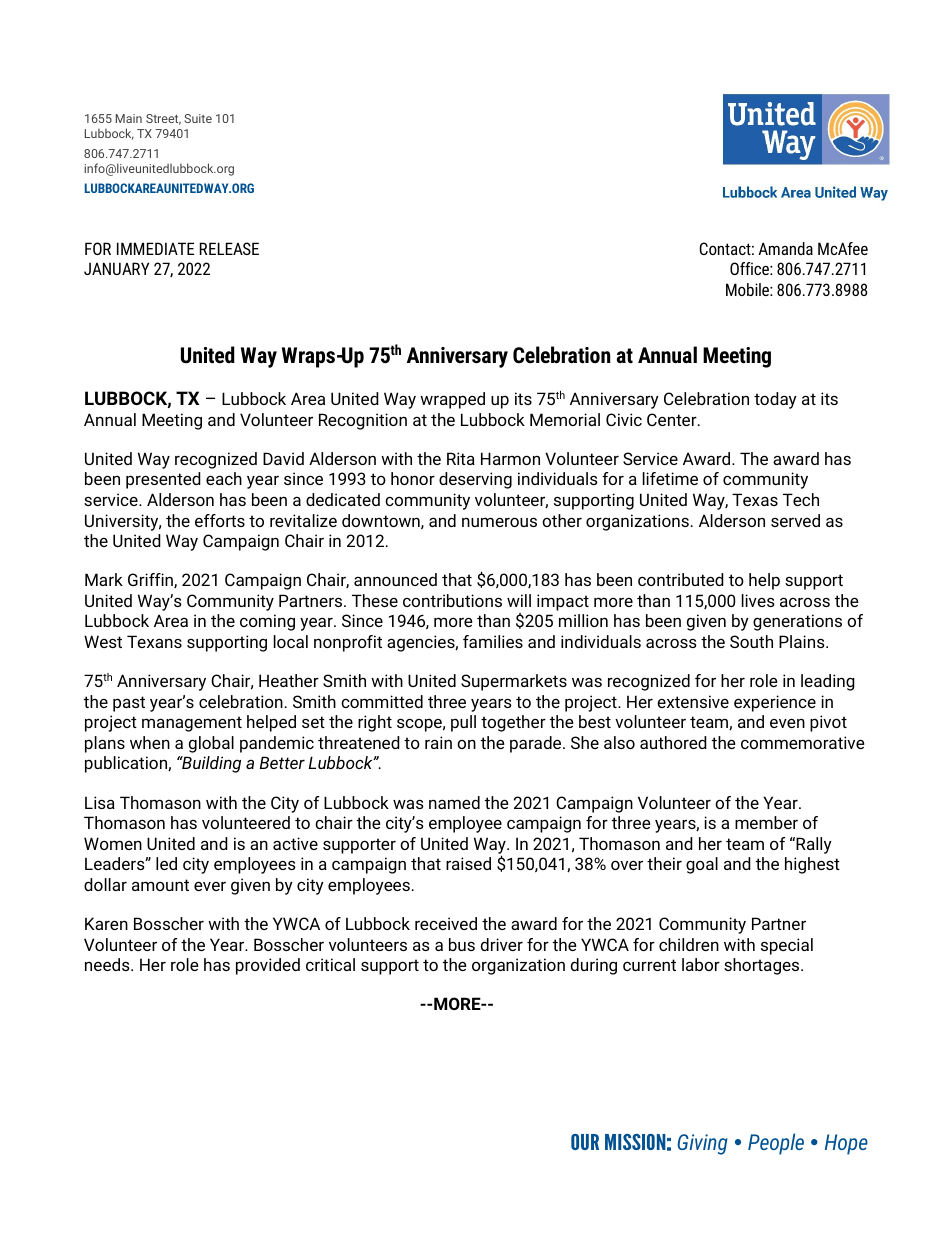  I want to click on families, so click(493, 641).
